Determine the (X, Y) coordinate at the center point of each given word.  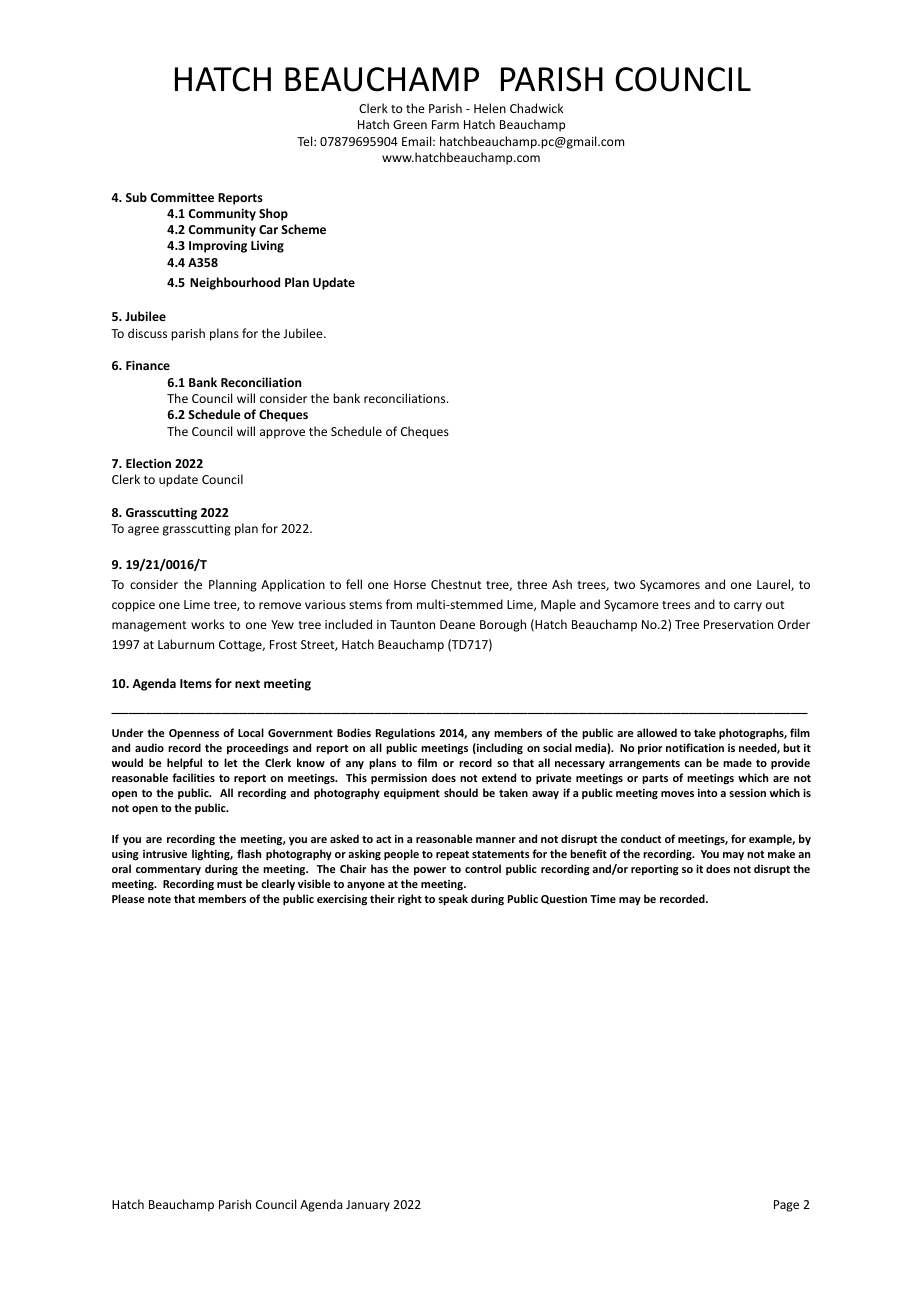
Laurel (774, 585)
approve (282, 434)
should (461, 792)
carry (748, 607)
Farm (445, 124)
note (159, 899)
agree (143, 531)
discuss (147, 333)
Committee (182, 197)
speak (453, 899)
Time (603, 899)
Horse (410, 584)
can (693, 764)
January (368, 1206)
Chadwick (536, 108)
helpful (184, 763)
